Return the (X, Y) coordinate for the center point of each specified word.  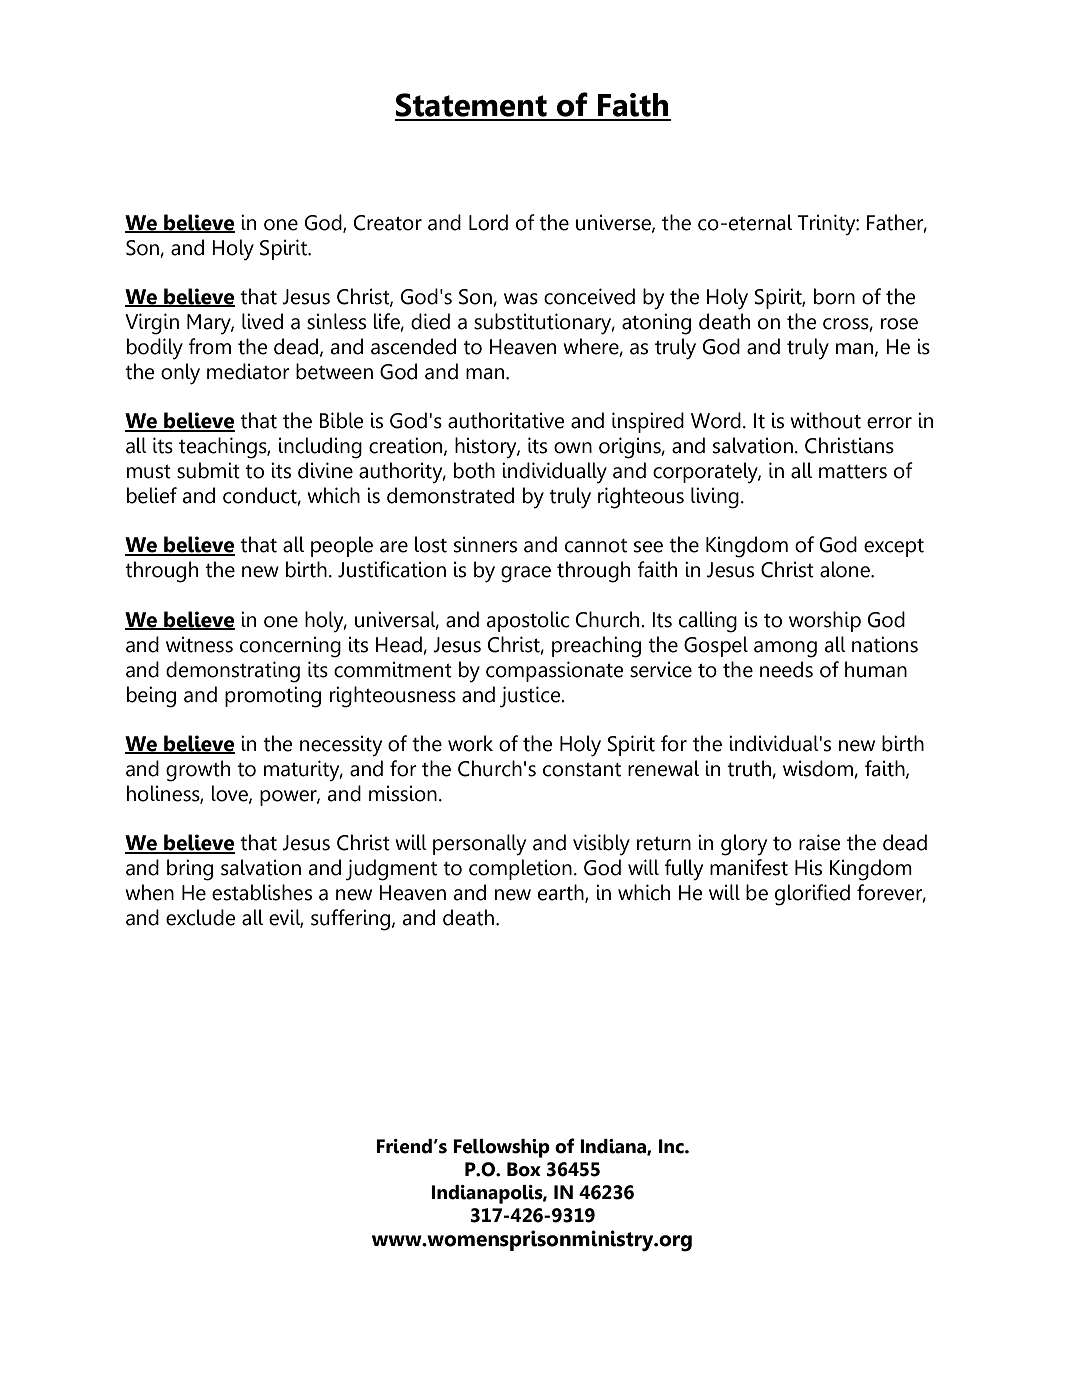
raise (820, 842)
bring (190, 870)
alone (846, 569)
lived (262, 321)
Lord (488, 222)
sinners (485, 544)
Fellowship (501, 1148)
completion (520, 869)
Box (524, 1169)
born (834, 296)
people (342, 546)
